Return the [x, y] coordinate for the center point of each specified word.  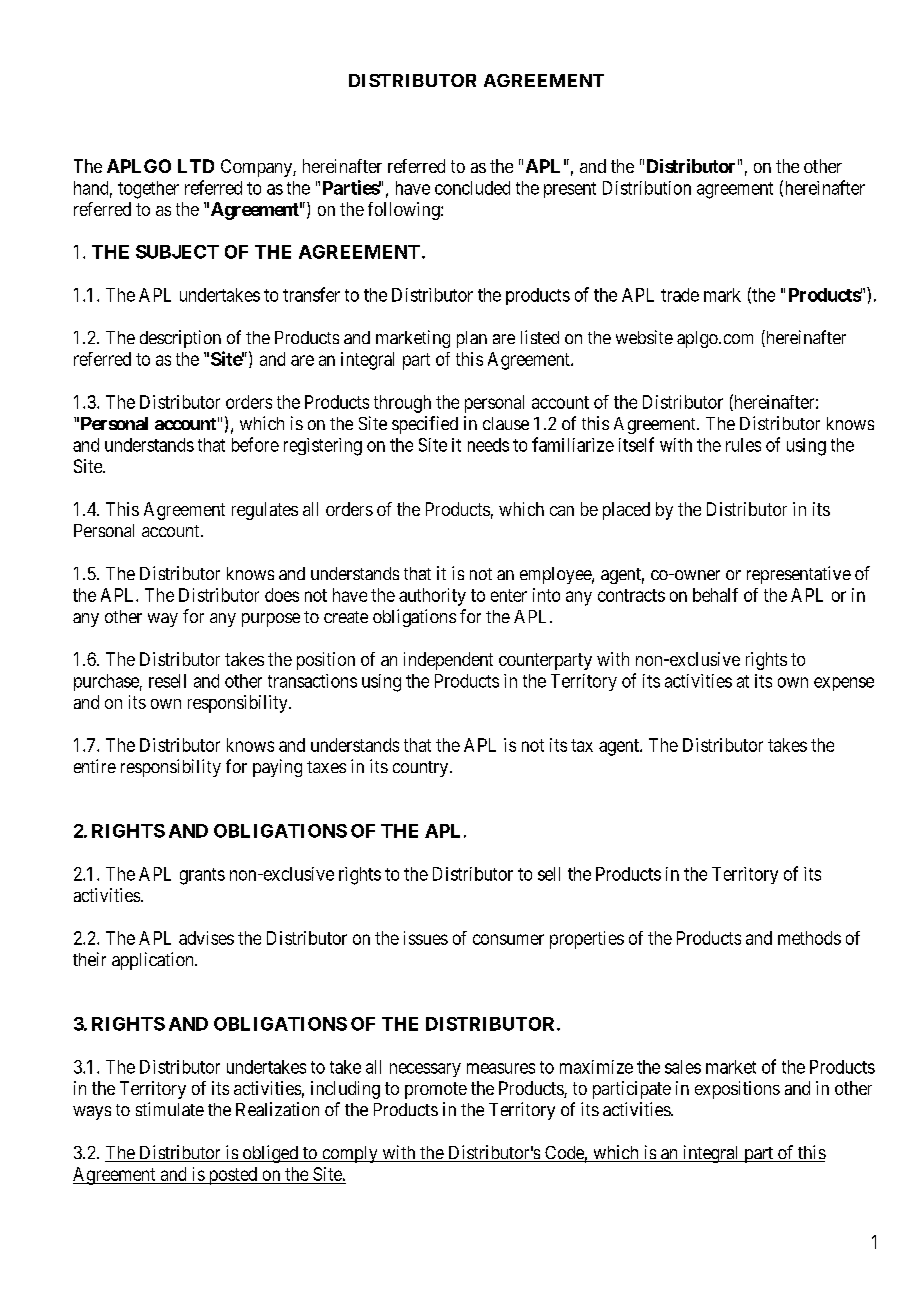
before [255, 444]
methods [809, 938]
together [148, 190]
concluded [472, 188]
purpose [271, 620]
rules [743, 445]
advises [206, 938]
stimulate [170, 1109]
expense [844, 684]
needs [488, 445]
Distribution [647, 188]
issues [426, 938]
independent [448, 661]
